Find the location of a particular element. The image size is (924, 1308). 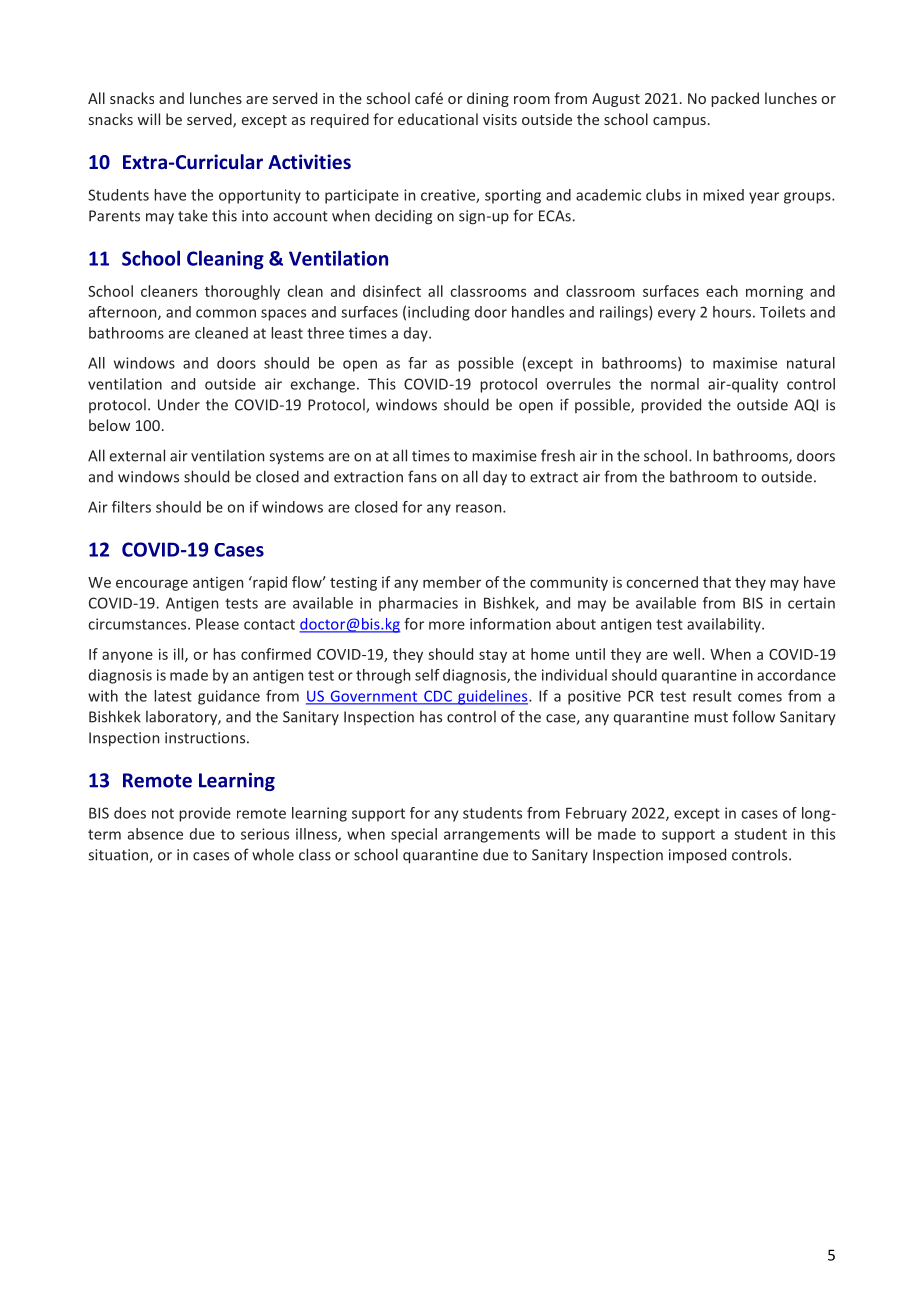

not is located at coordinates (163, 813).
